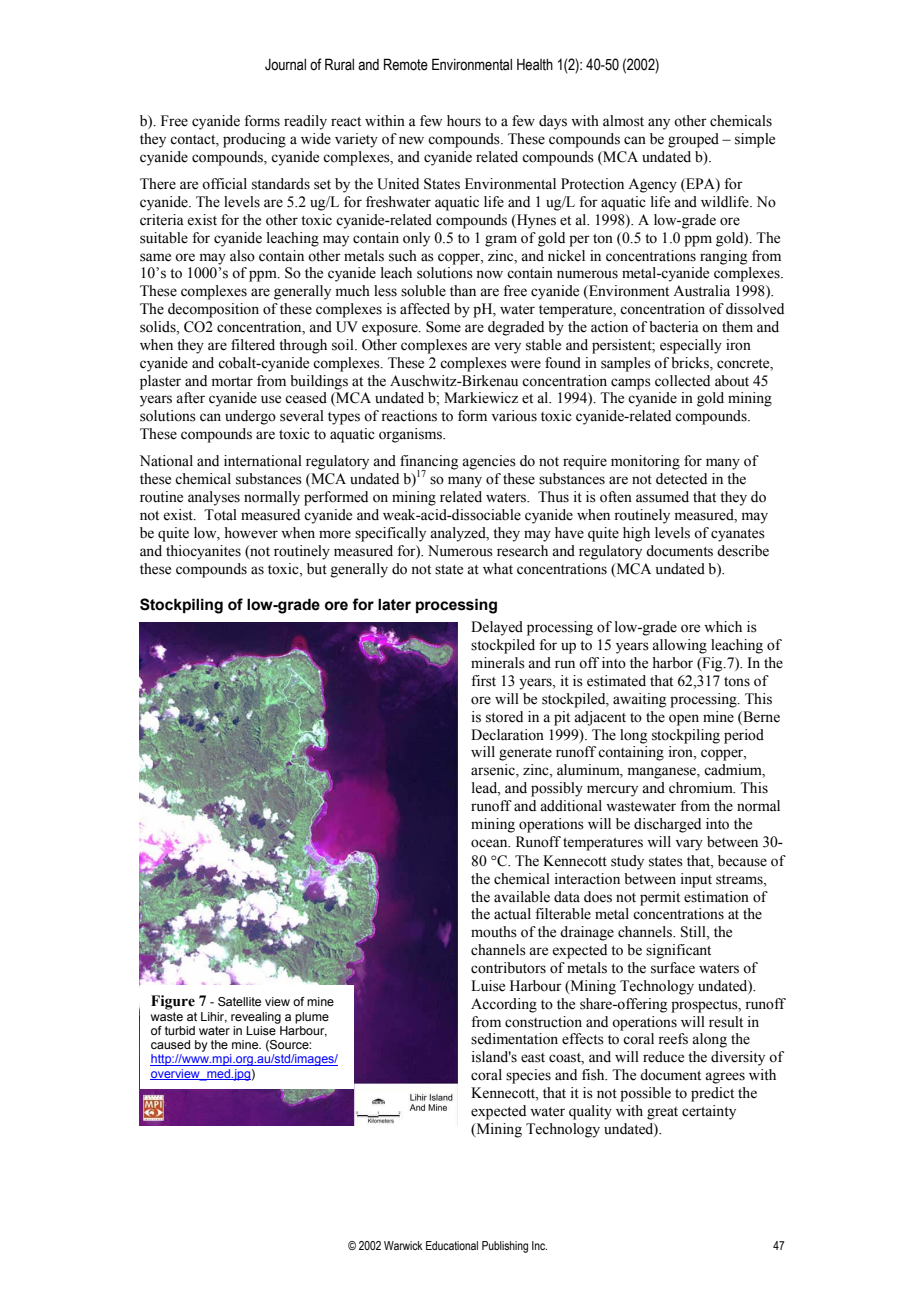 The width and height of the screenshot is (924, 1308). Describe the element at coordinates (678, 951) in the screenshot. I see `significant` at that location.
